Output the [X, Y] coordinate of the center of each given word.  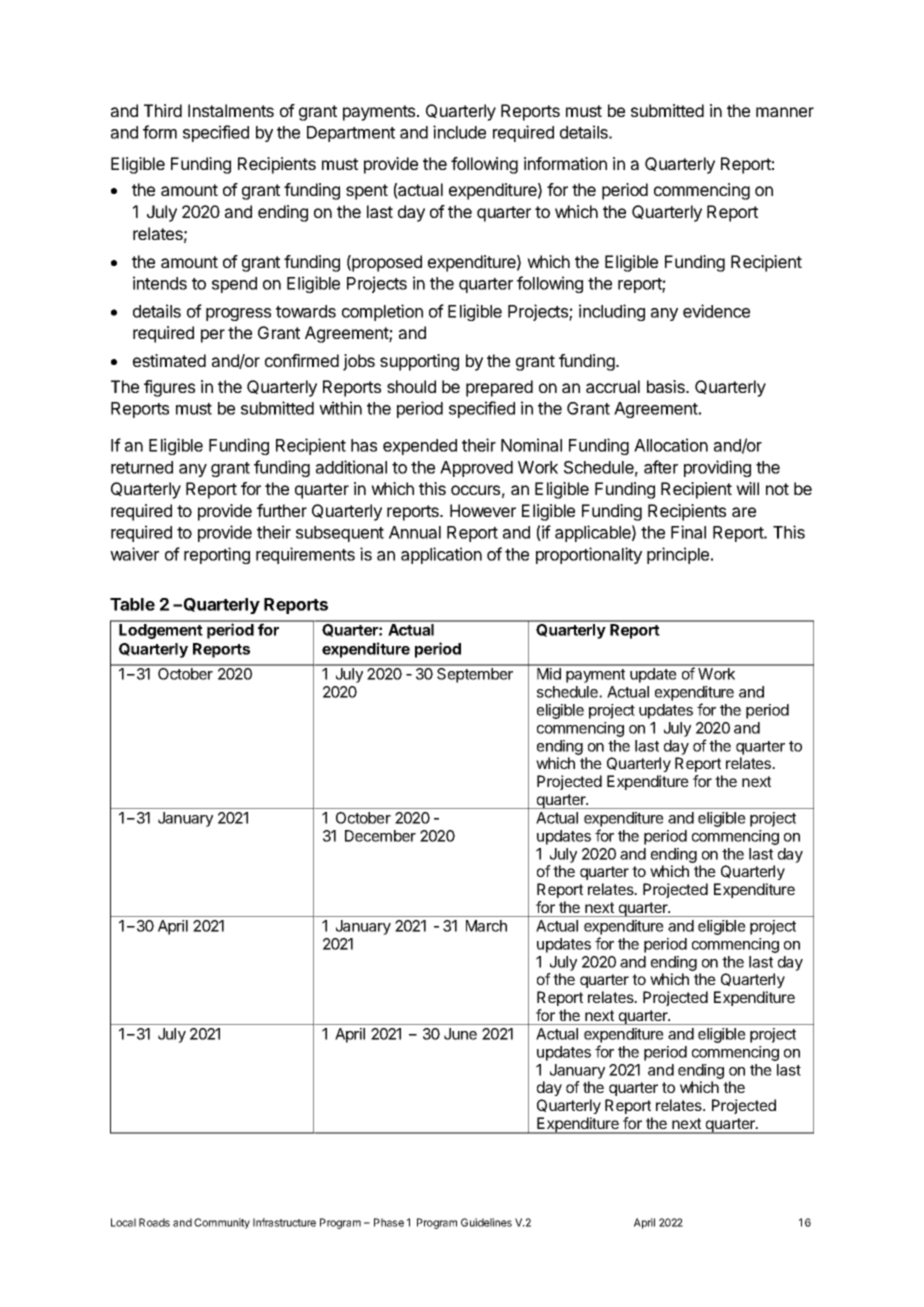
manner [785, 112]
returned [142, 467]
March [486, 926]
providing [717, 468]
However [483, 510]
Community [222, 1223]
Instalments [231, 110]
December [380, 836]
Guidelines [486, 1222]
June [460, 1034]
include [459, 132]
